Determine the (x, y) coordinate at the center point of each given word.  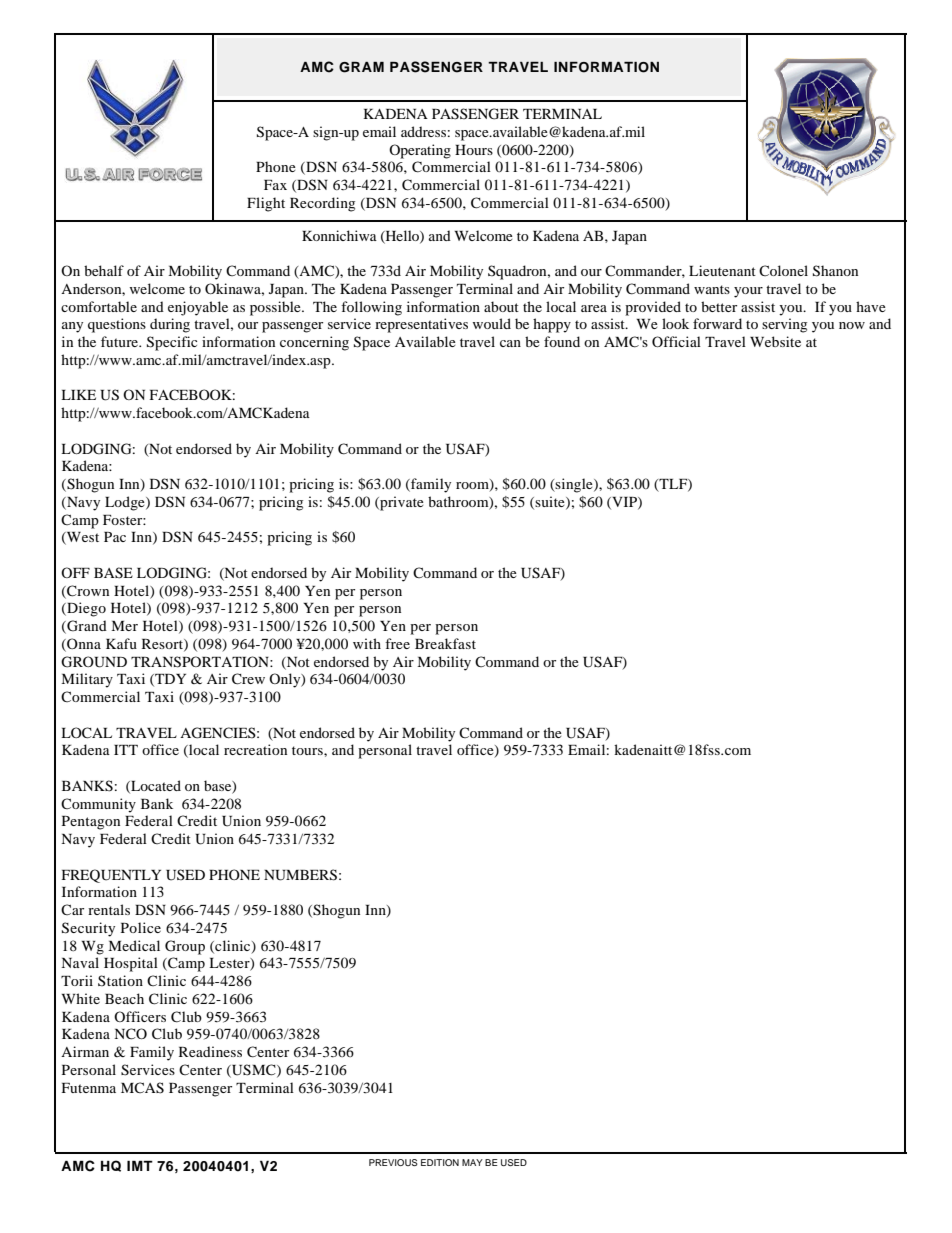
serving (784, 325)
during (170, 325)
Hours (474, 150)
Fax (275, 185)
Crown (87, 591)
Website (775, 341)
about (501, 306)
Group (185, 947)
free (397, 643)
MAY (472, 1162)
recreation (255, 749)
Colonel (783, 270)
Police (141, 927)
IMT (140, 1165)
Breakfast (445, 643)
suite (550, 502)
